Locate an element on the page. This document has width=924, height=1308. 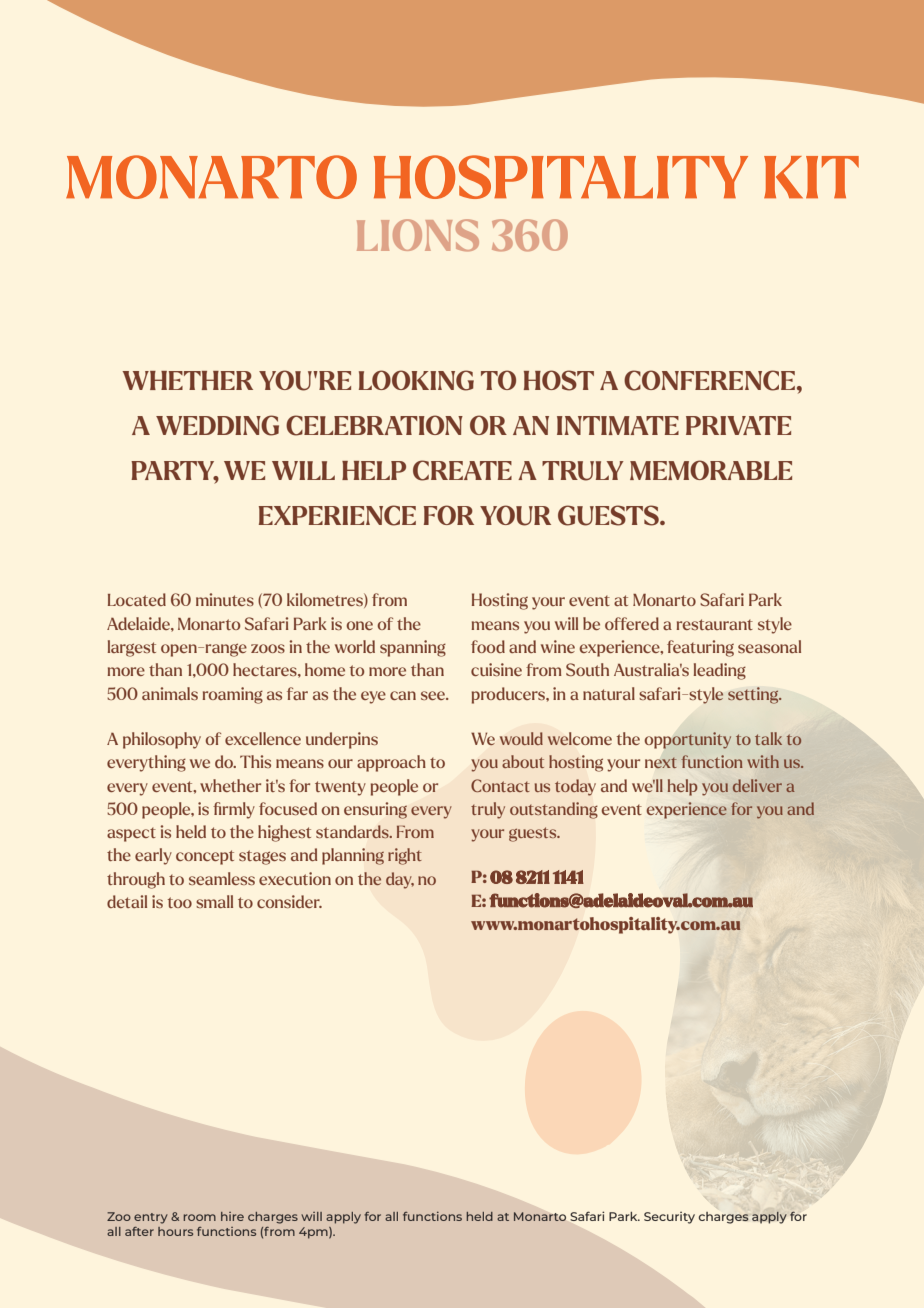
KIT is located at coordinates (811, 177).
